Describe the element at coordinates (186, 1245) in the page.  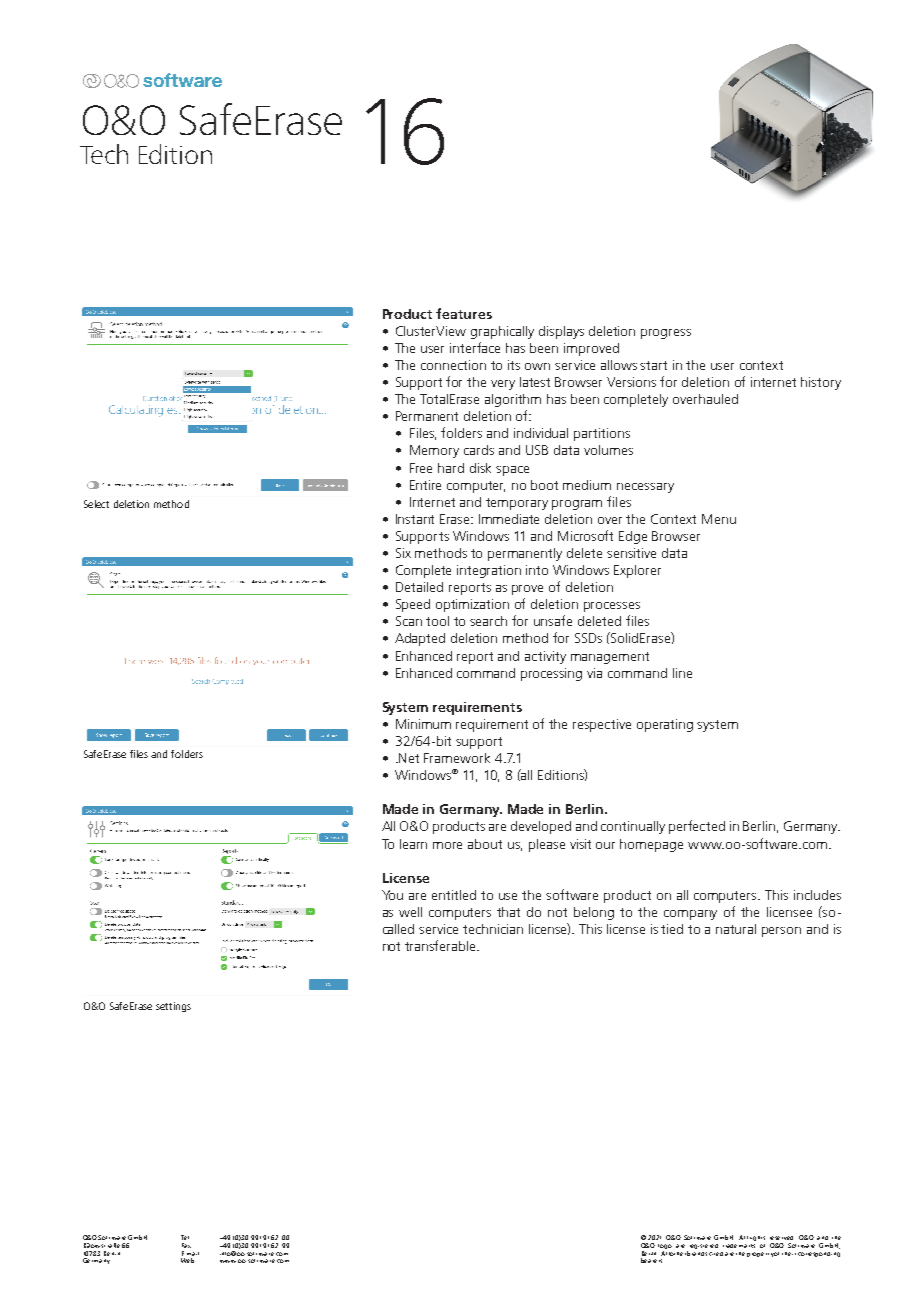
I see `Fax` at that location.
